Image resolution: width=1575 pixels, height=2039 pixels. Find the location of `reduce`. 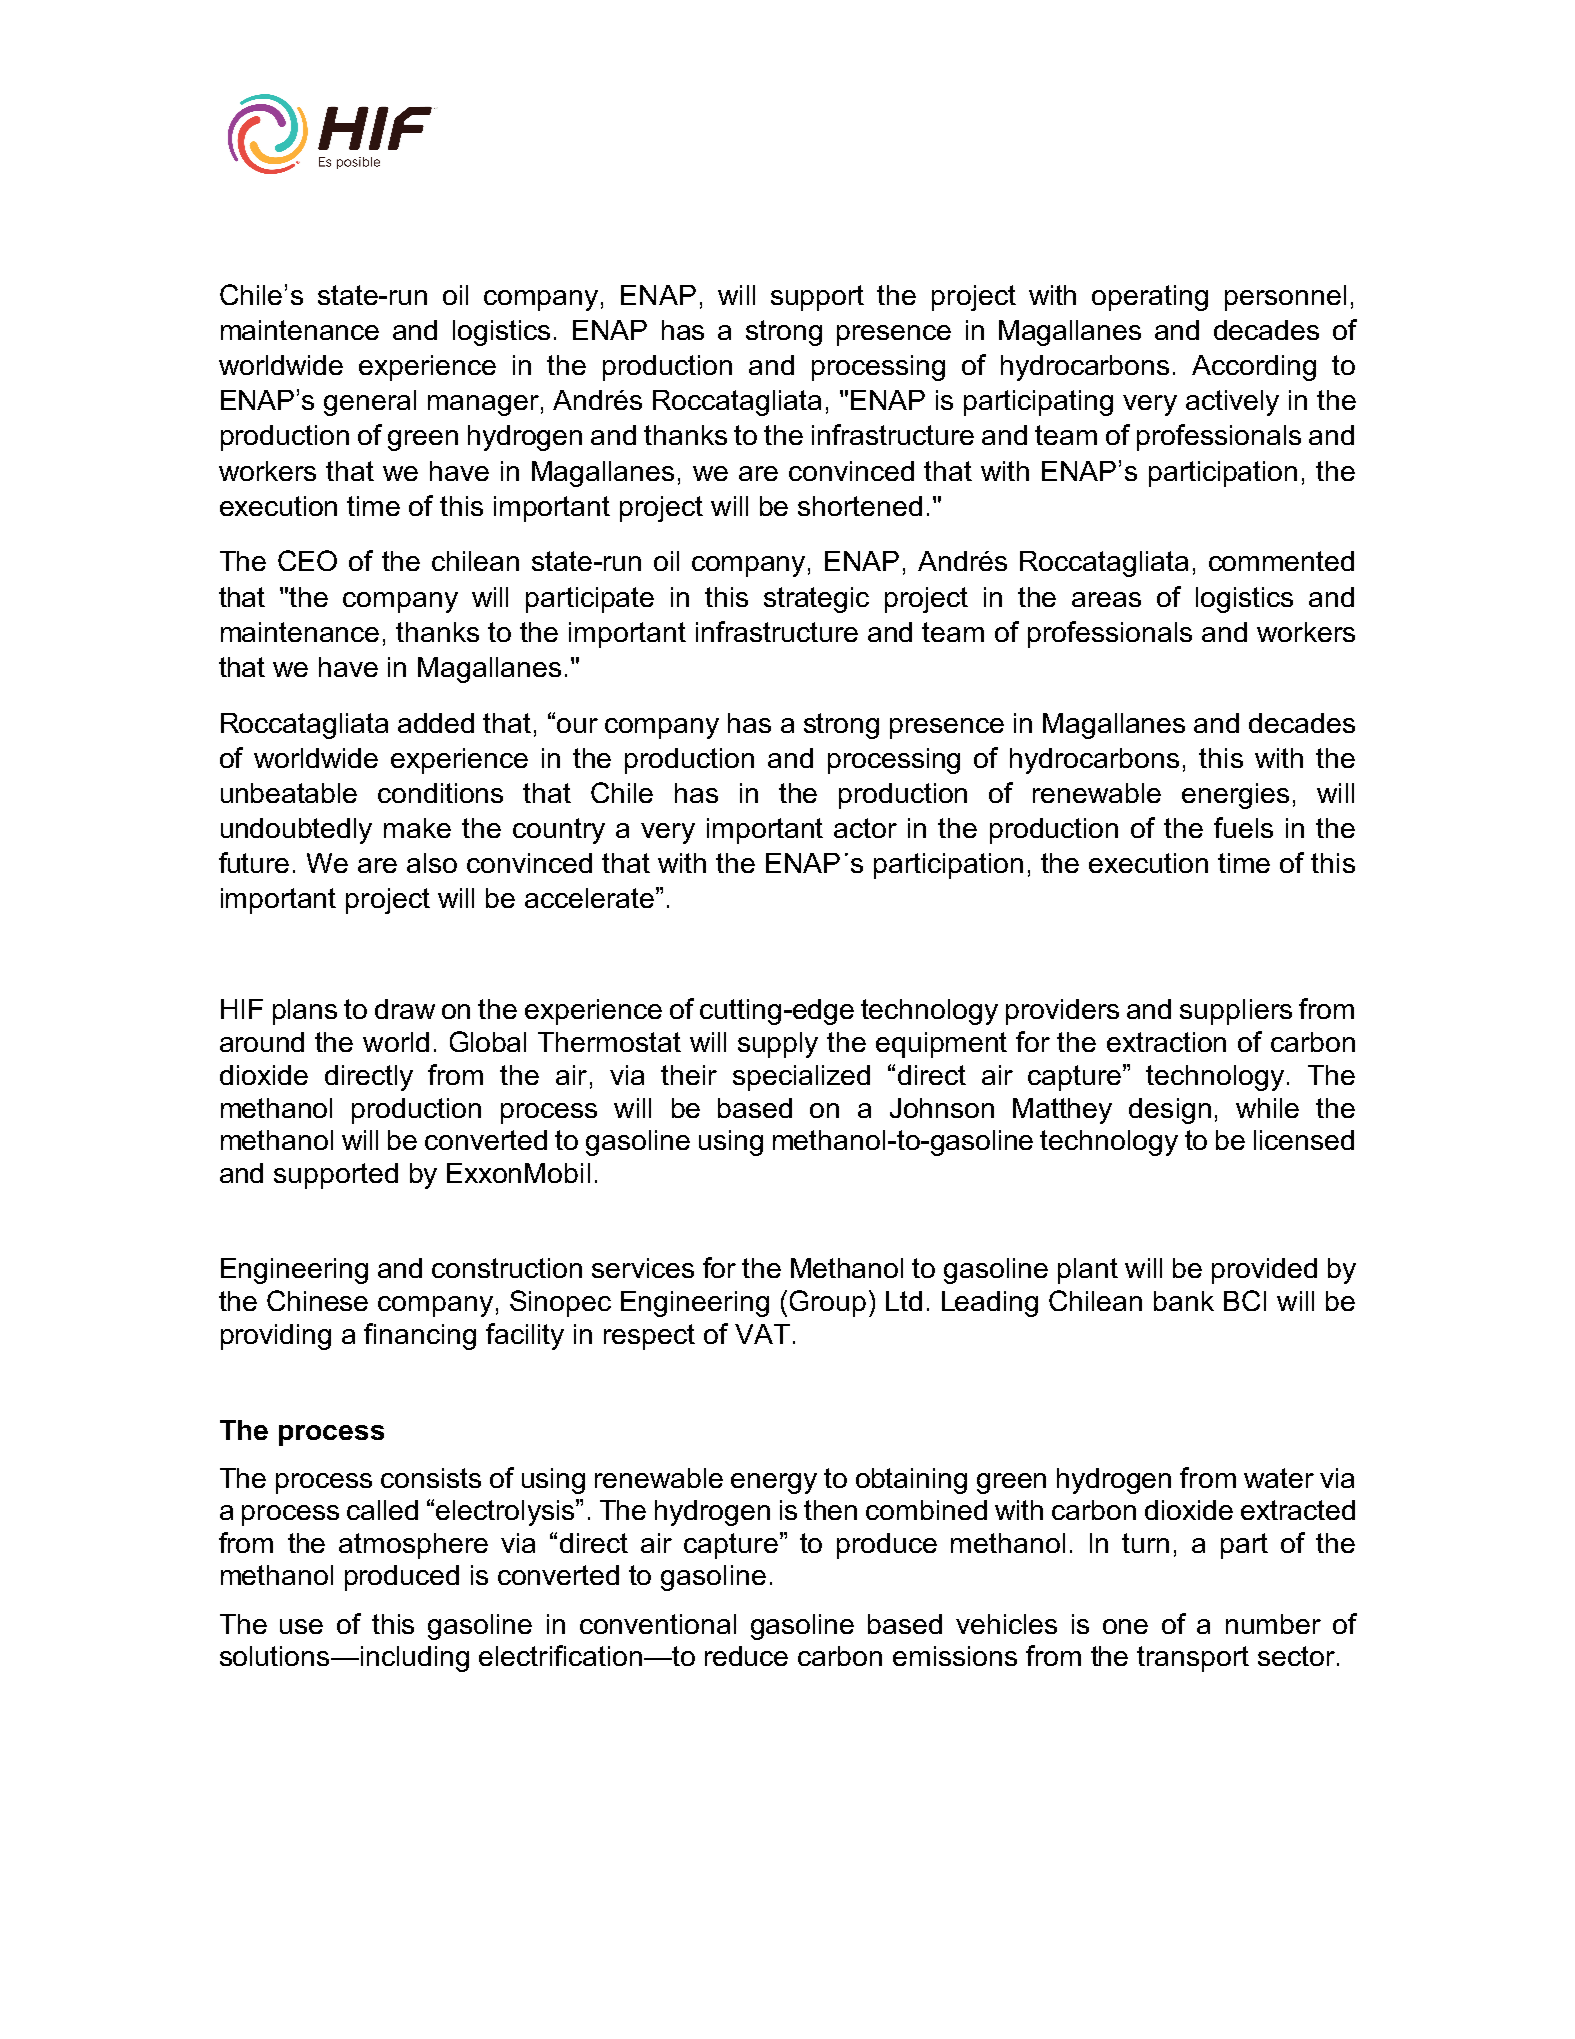

reduce is located at coordinates (746, 1656).
